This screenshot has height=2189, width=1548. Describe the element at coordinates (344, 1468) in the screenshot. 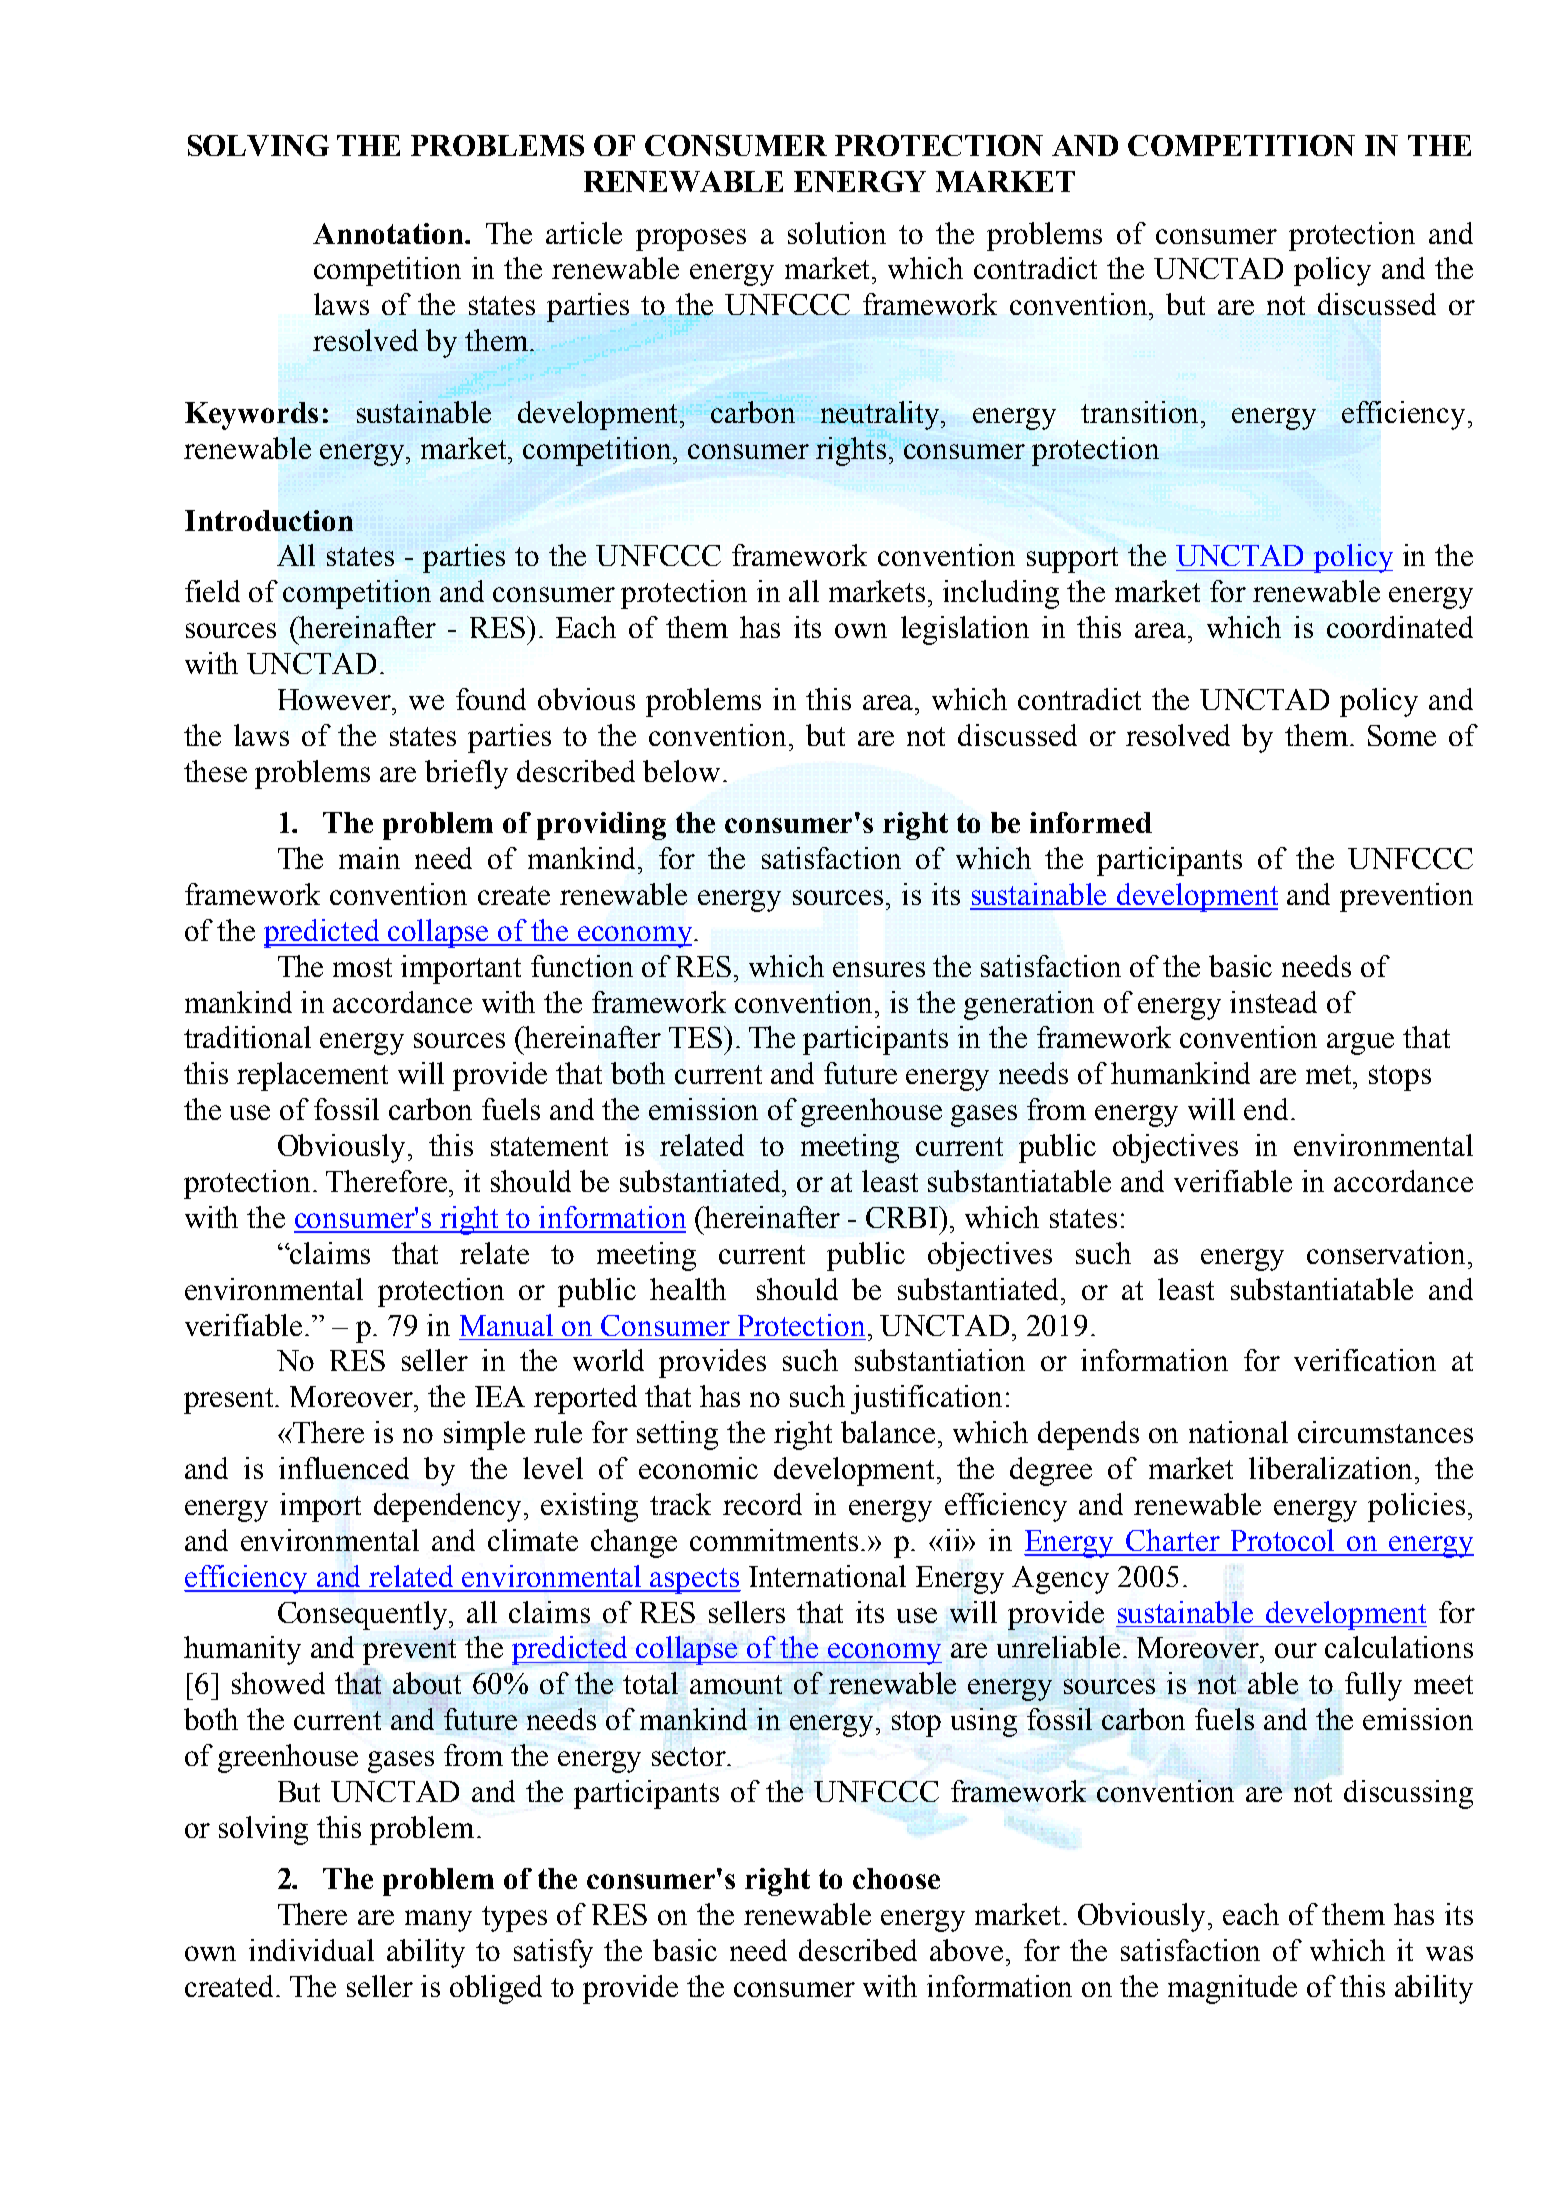

I see `influenced` at that location.
